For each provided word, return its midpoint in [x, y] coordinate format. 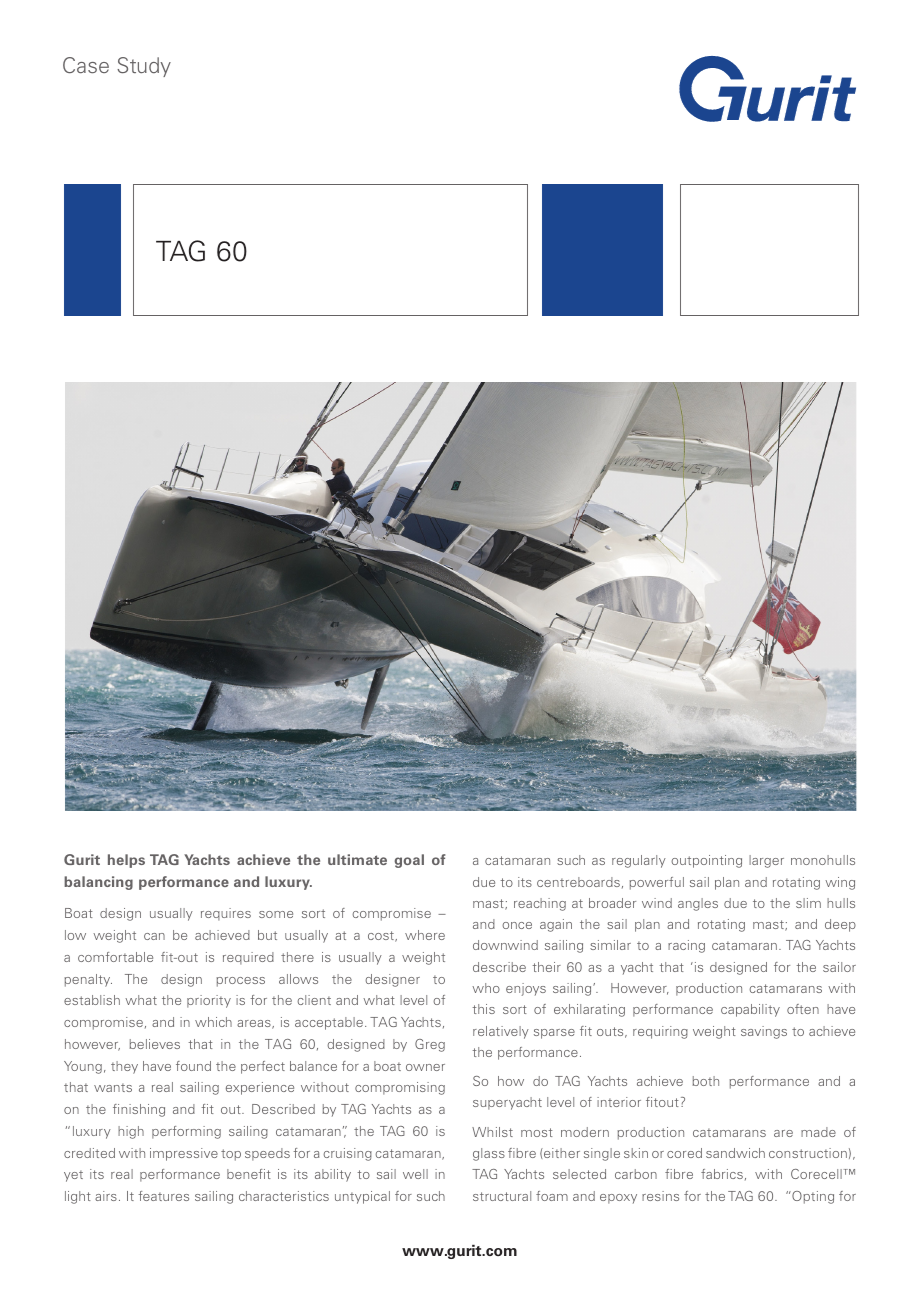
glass [489, 1154]
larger [766, 861]
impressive [184, 1154]
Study [144, 67]
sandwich [735, 1153]
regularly [639, 861]
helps [126, 861]
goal [409, 861]
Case [86, 65]
